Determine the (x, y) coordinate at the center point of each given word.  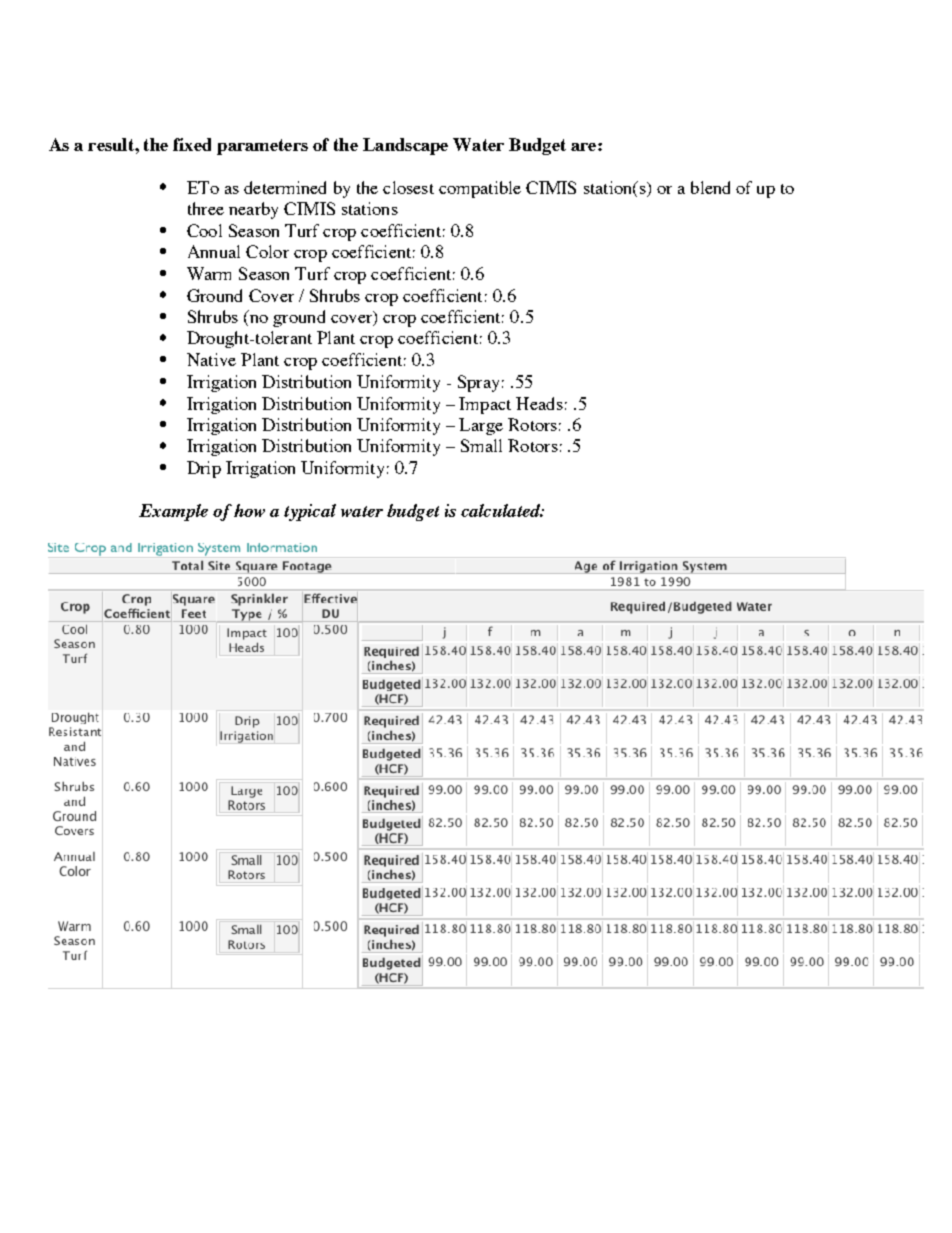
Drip (204, 469)
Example (173, 512)
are (585, 147)
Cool (204, 230)
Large (481, 426)
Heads (539, 403)
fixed (192, 144)
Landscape (405, 146)
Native (211, 359)
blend (710, 187)
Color (267, 251)
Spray (478, 383)
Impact (485, 405)
